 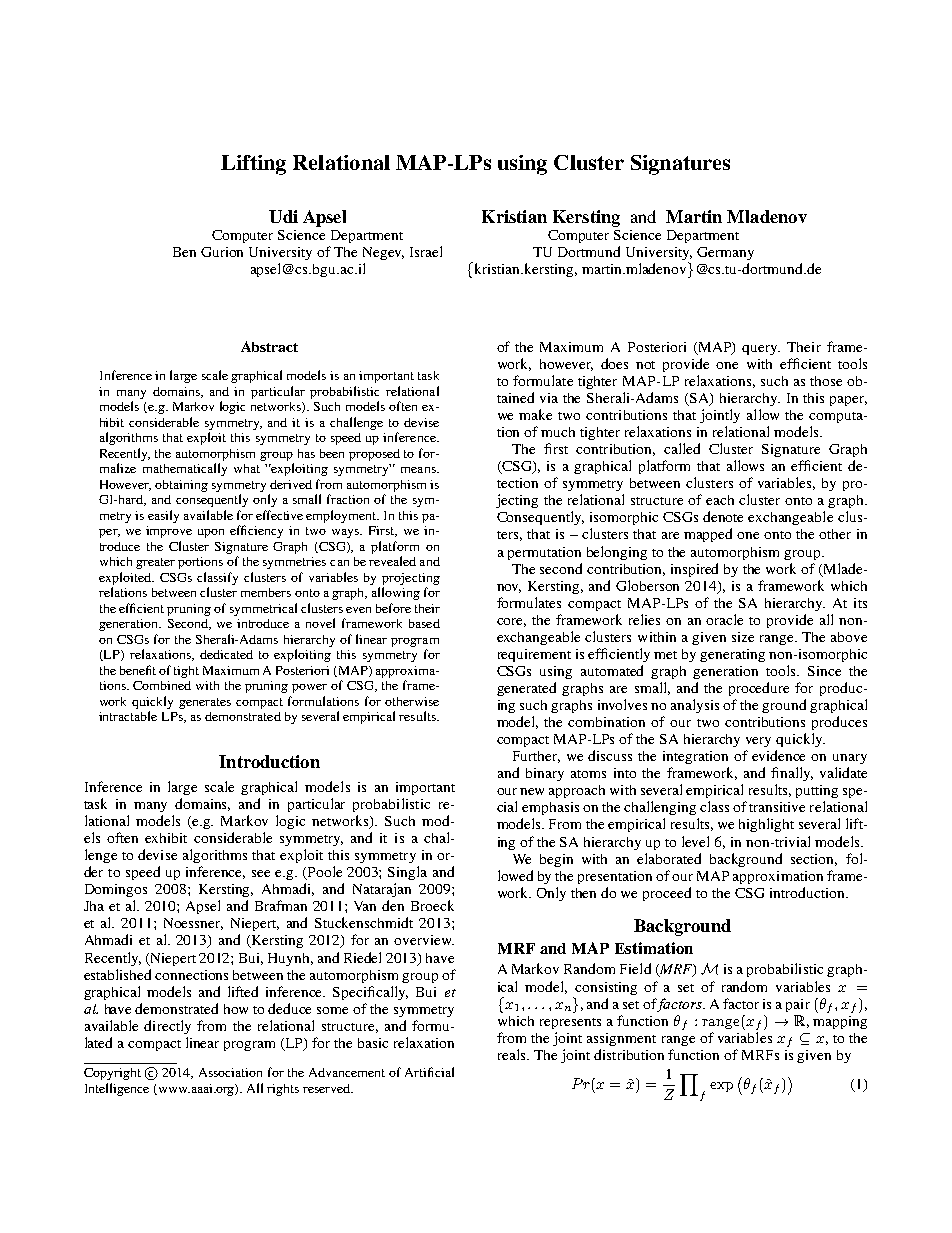 I want to click on directly, so click(x=167, y=1027).
